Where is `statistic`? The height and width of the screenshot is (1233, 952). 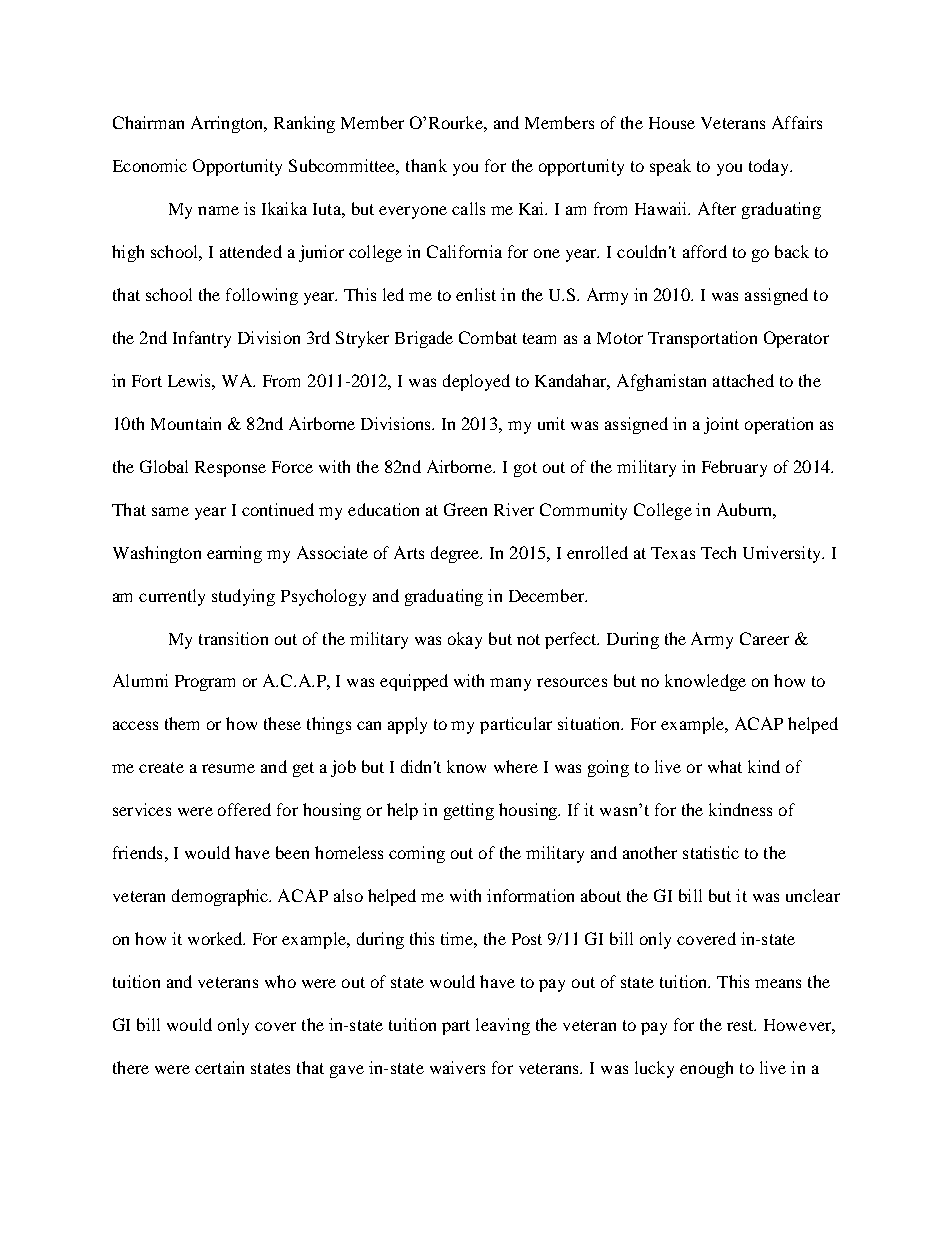 statistic is located at coordinates (711, 852).
